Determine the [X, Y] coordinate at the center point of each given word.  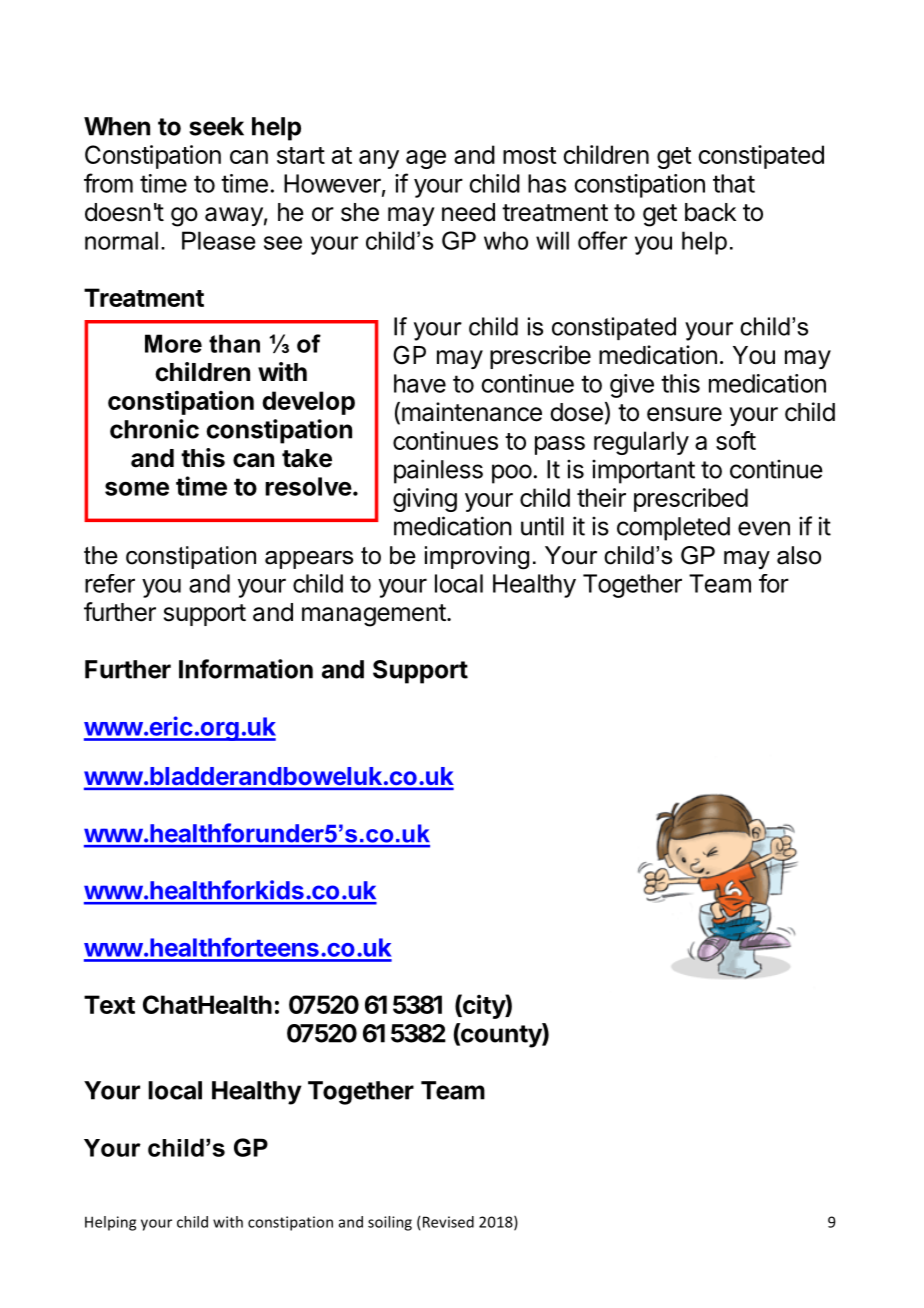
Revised [448, 1222]
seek [216, 126]
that [734, 183]
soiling [390, 1223]
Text [109, 1004]
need [468, 212]
